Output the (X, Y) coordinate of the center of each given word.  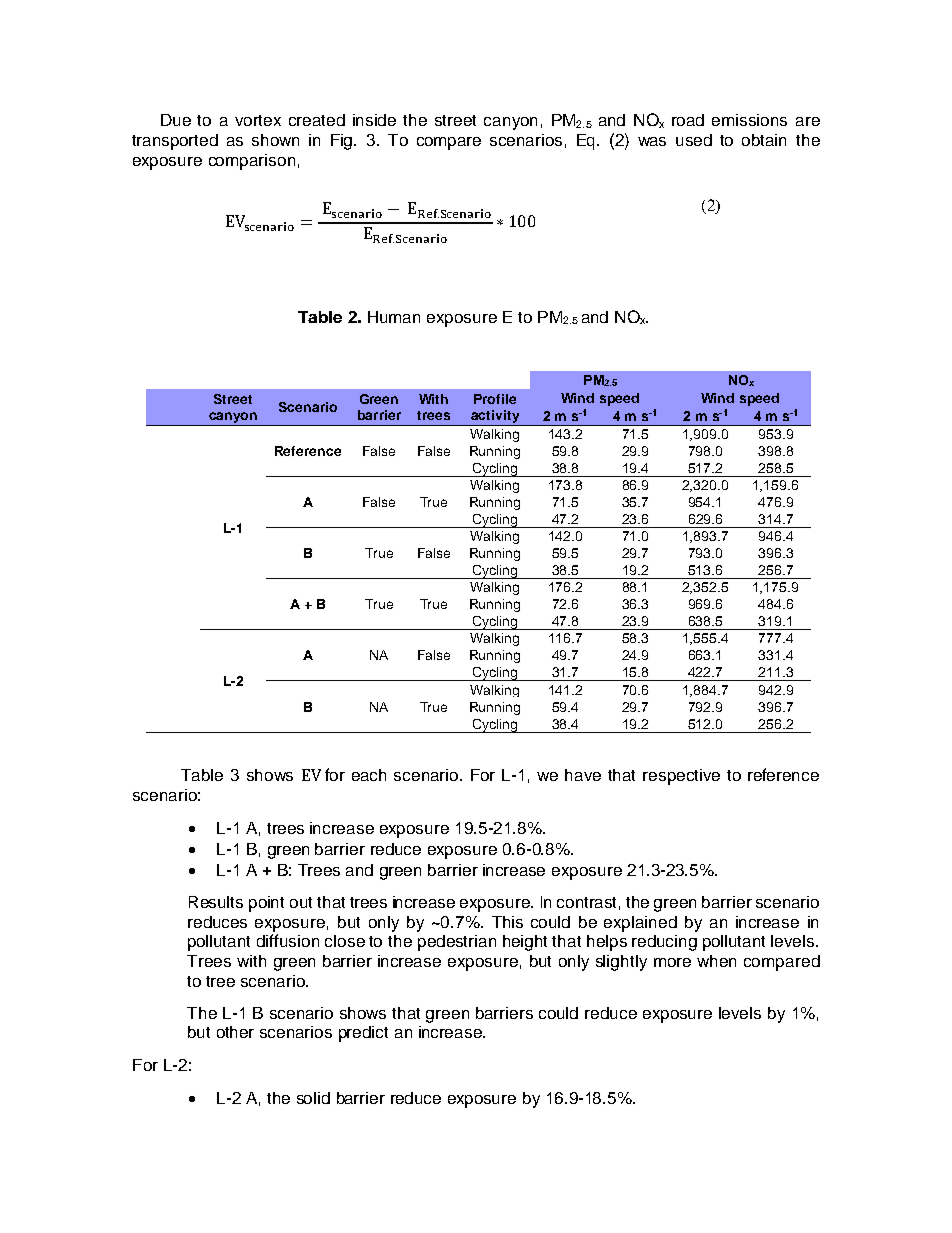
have (583, 775)
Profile (495, 399)
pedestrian (457, 943)
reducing (664, 943)
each (369, 775)
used (694, 140)
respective (681, 777)
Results (216, 902)
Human (394, 317)
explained (640, 924)
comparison (252, 162)
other (235, 1032)
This (507, 922)
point (266, 904)
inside (374, 120)
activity (495, 418)
